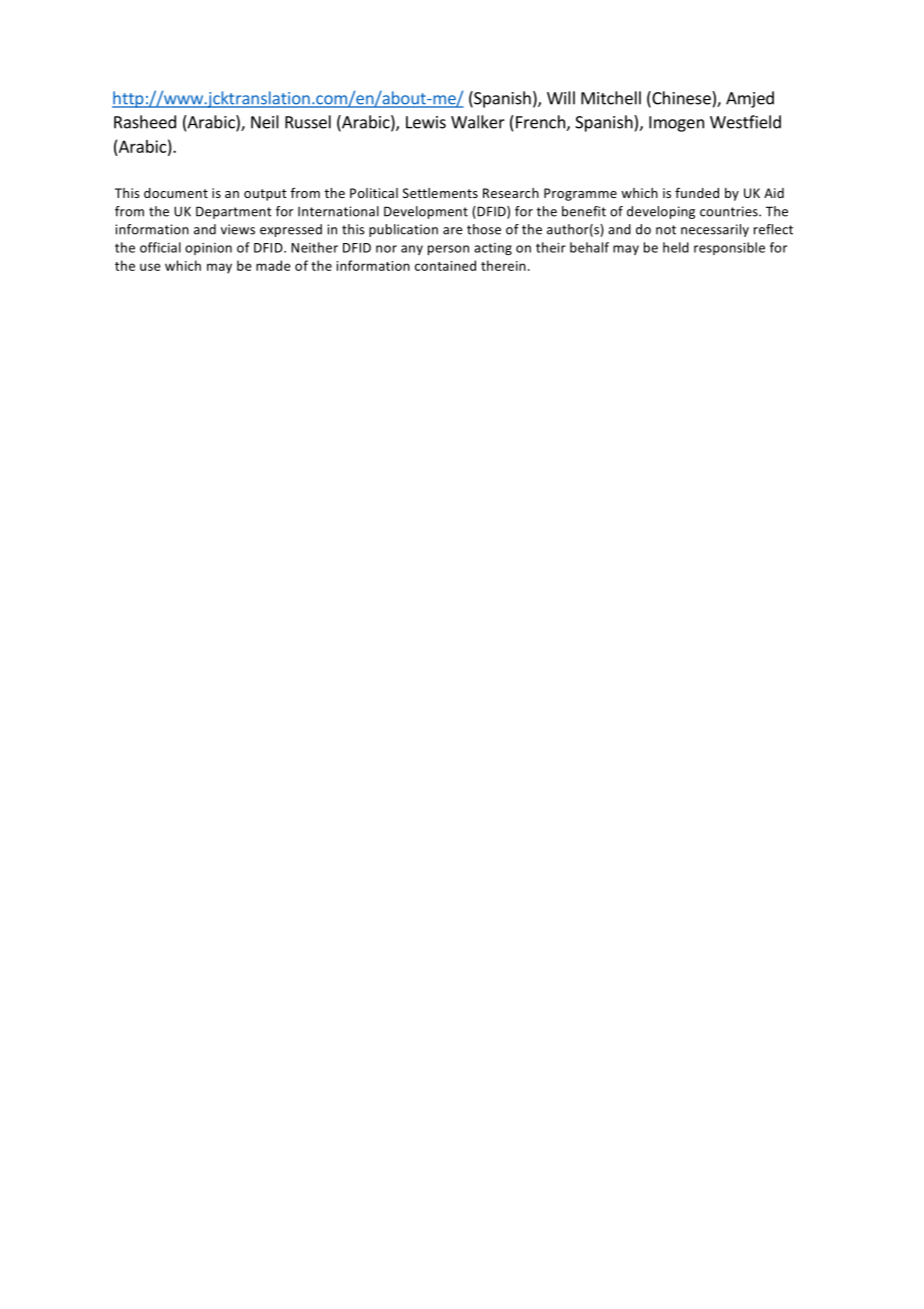  I want to click on funded, so click(697, 192).
